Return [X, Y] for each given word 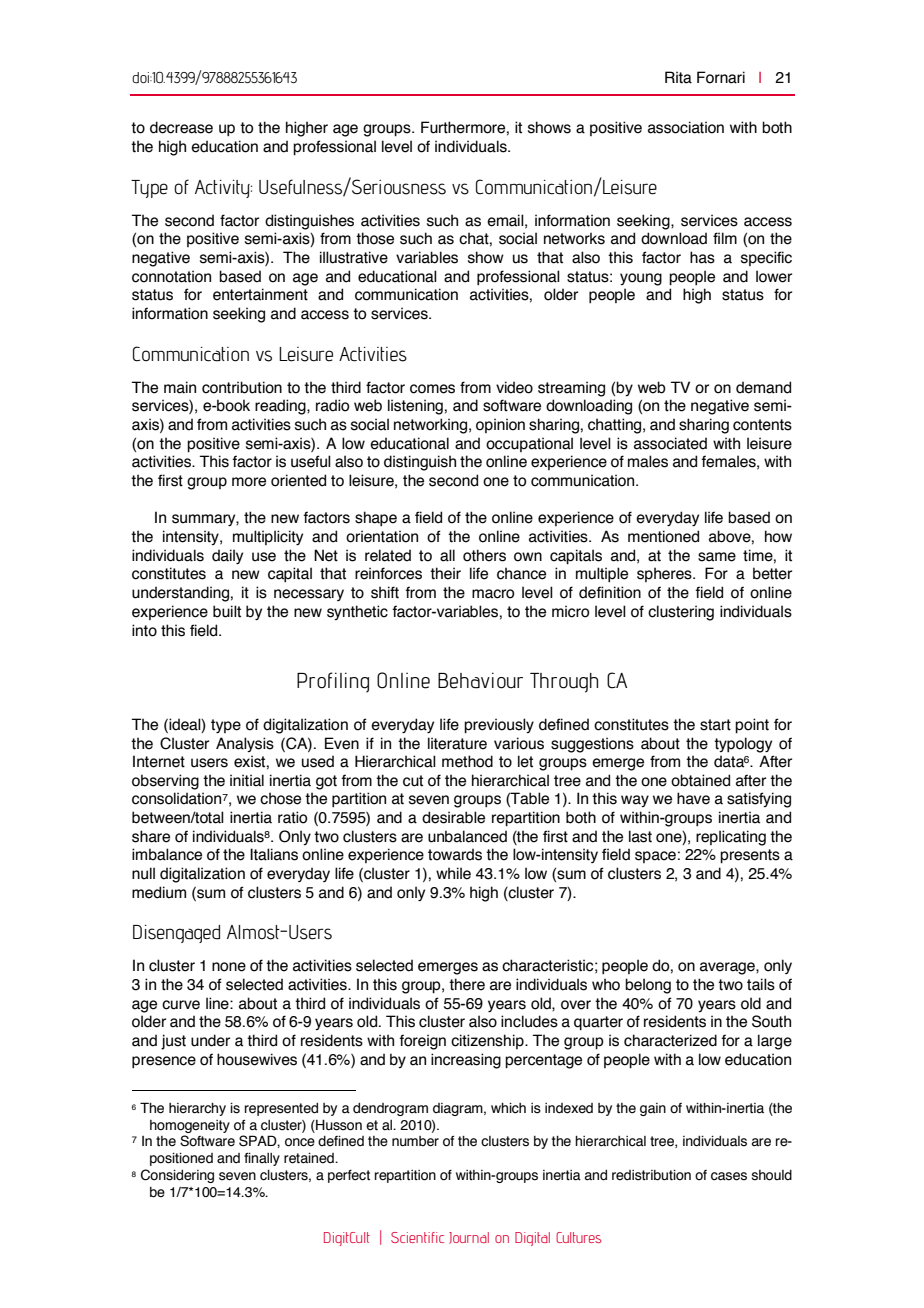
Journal [469, 1238]
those [375, 238]
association [686, 127]
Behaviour [480, 680]
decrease [181, 127]
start [715, 725]
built [227, 611]
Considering [177, 1176]
